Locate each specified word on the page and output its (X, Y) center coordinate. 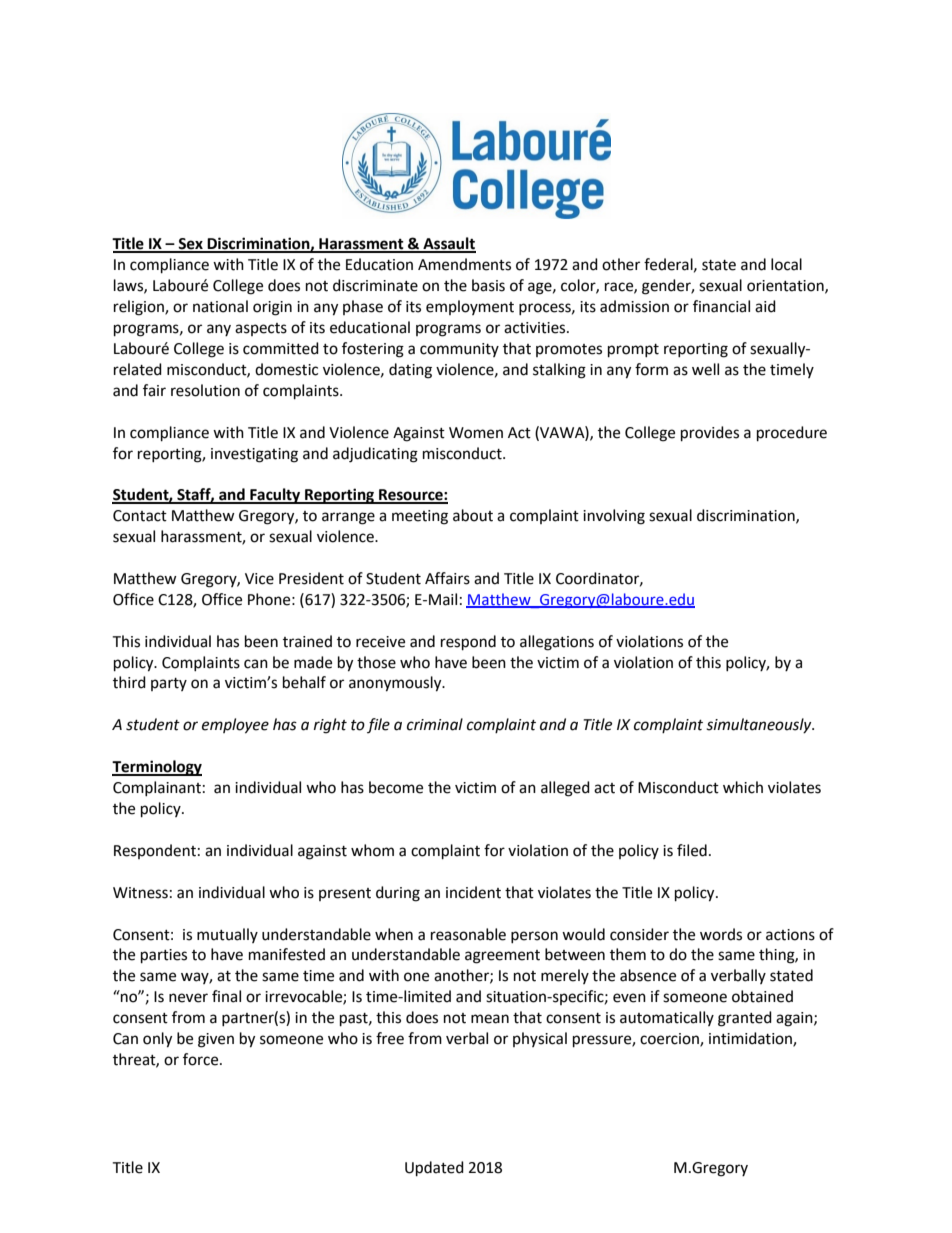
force (202, 1059)
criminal (435, 724)
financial (721, 306)
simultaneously (760, 725)
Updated (434, 1169)
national (220, 306)
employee (235, 726)
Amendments (464, 264)
